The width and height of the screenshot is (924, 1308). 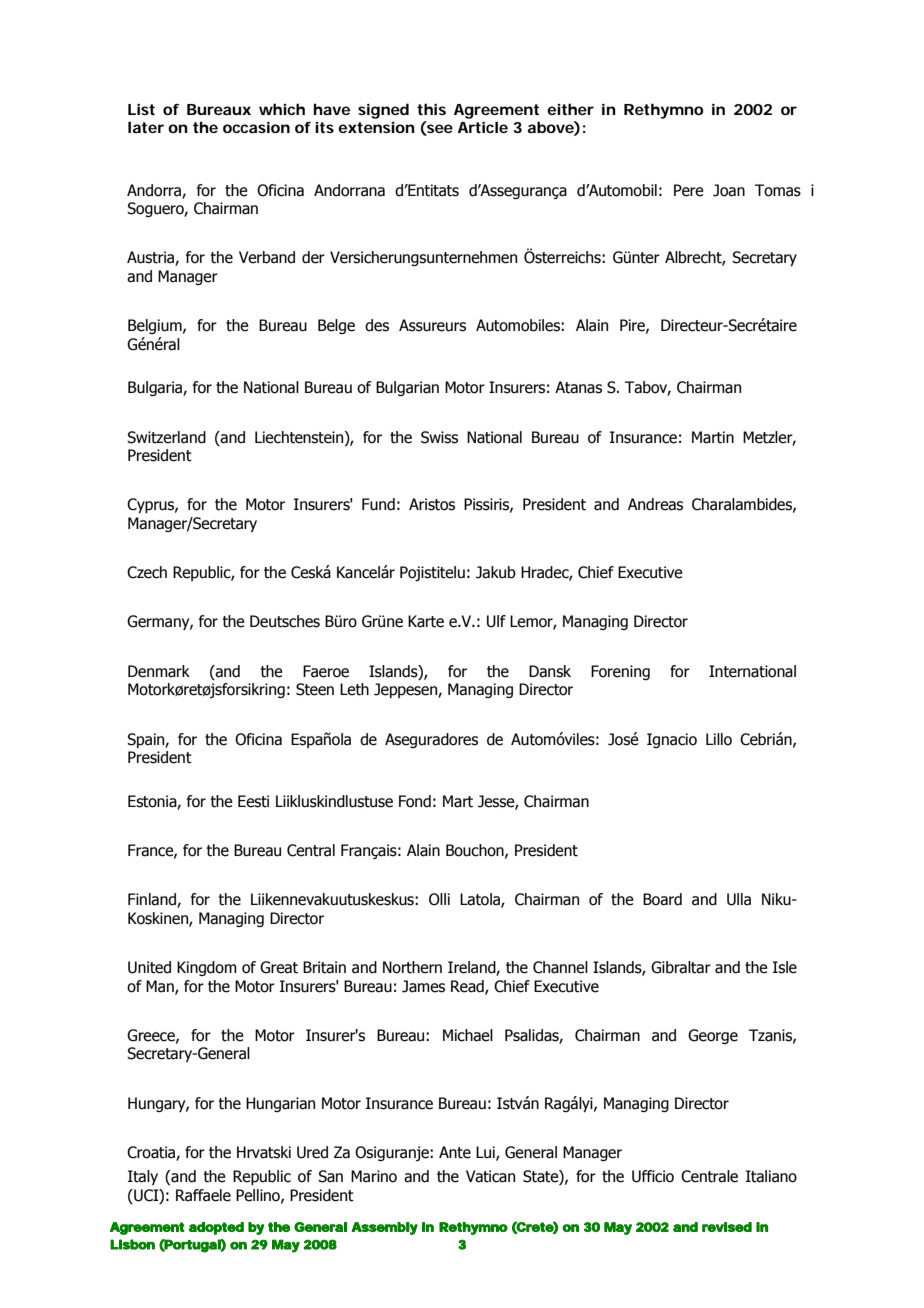 I want to click on Andreas, so click(x=655, y=504).
